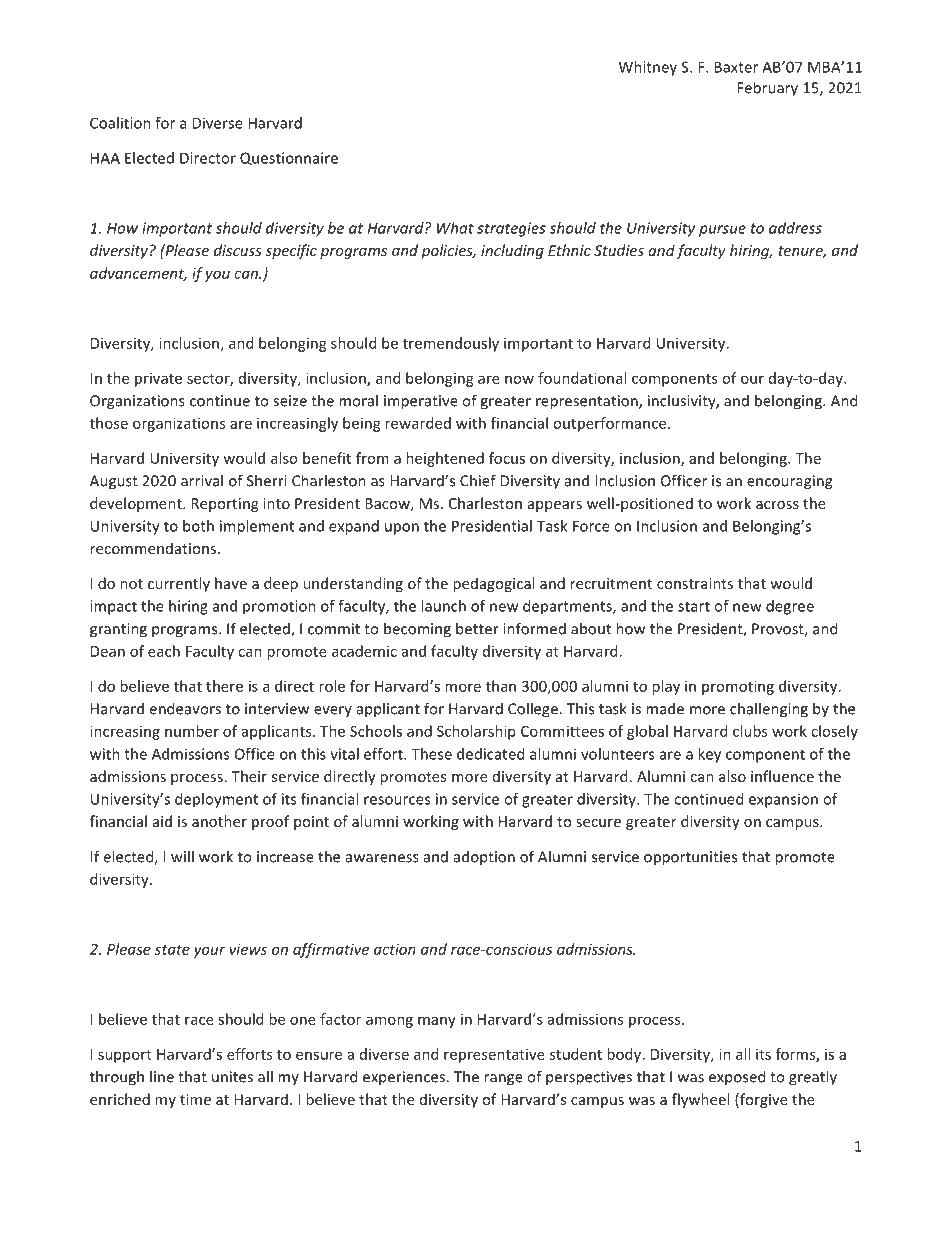 The width and height of the image is (952, 1233). What do you see at coordinates (219, 821) in the image?
I see `another` at bounding box center [219, 821].
